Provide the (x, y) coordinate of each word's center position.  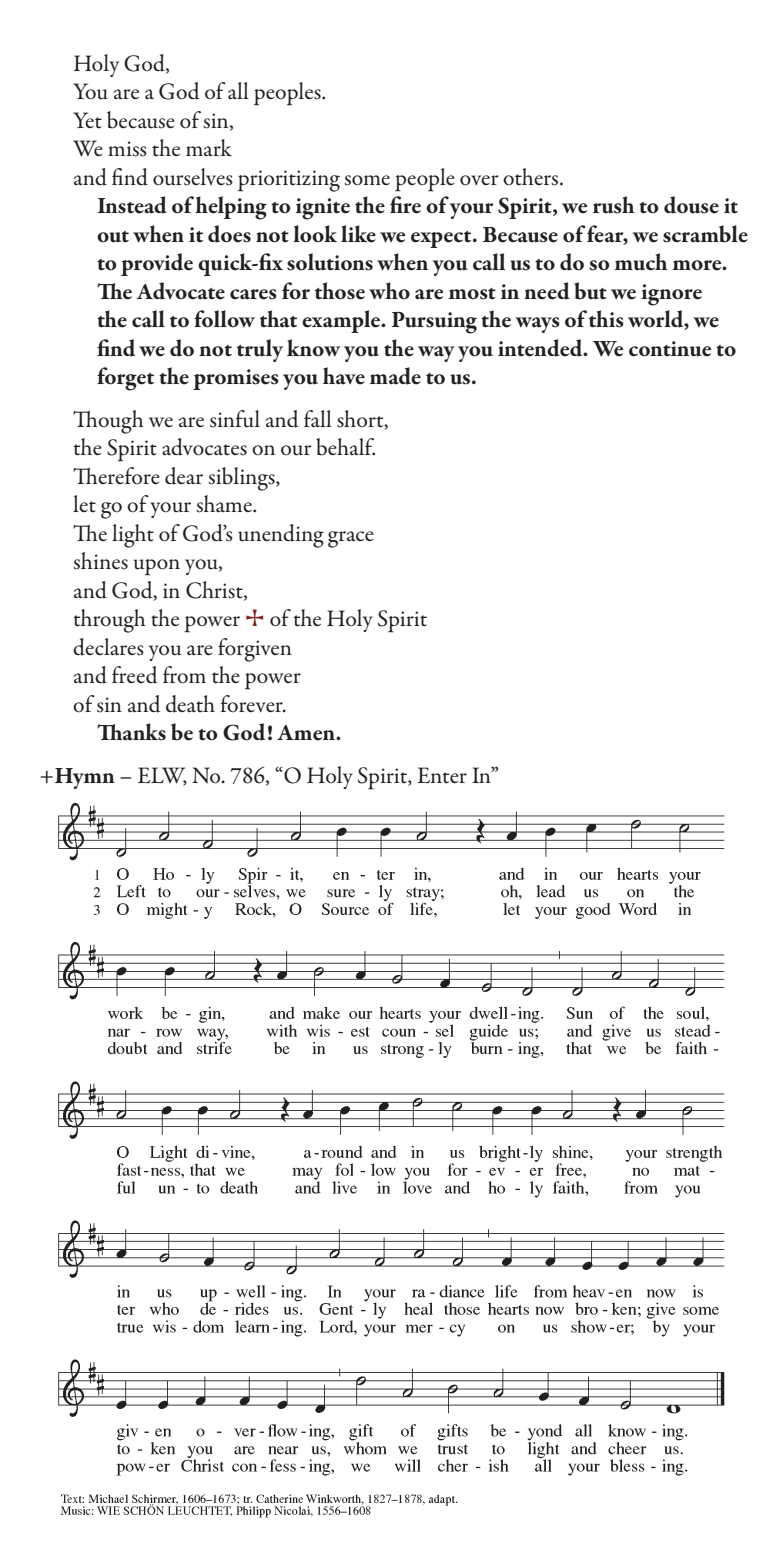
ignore (671, 295)
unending (281, 536)
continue (670, 349)
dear (184, 476)
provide (157, 264)
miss (127, 149)
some (367, 180)
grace (351, 539)
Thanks (131, 732)
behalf (345, 447)
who (389, 291)
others (532, 177)
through (110, 621)
